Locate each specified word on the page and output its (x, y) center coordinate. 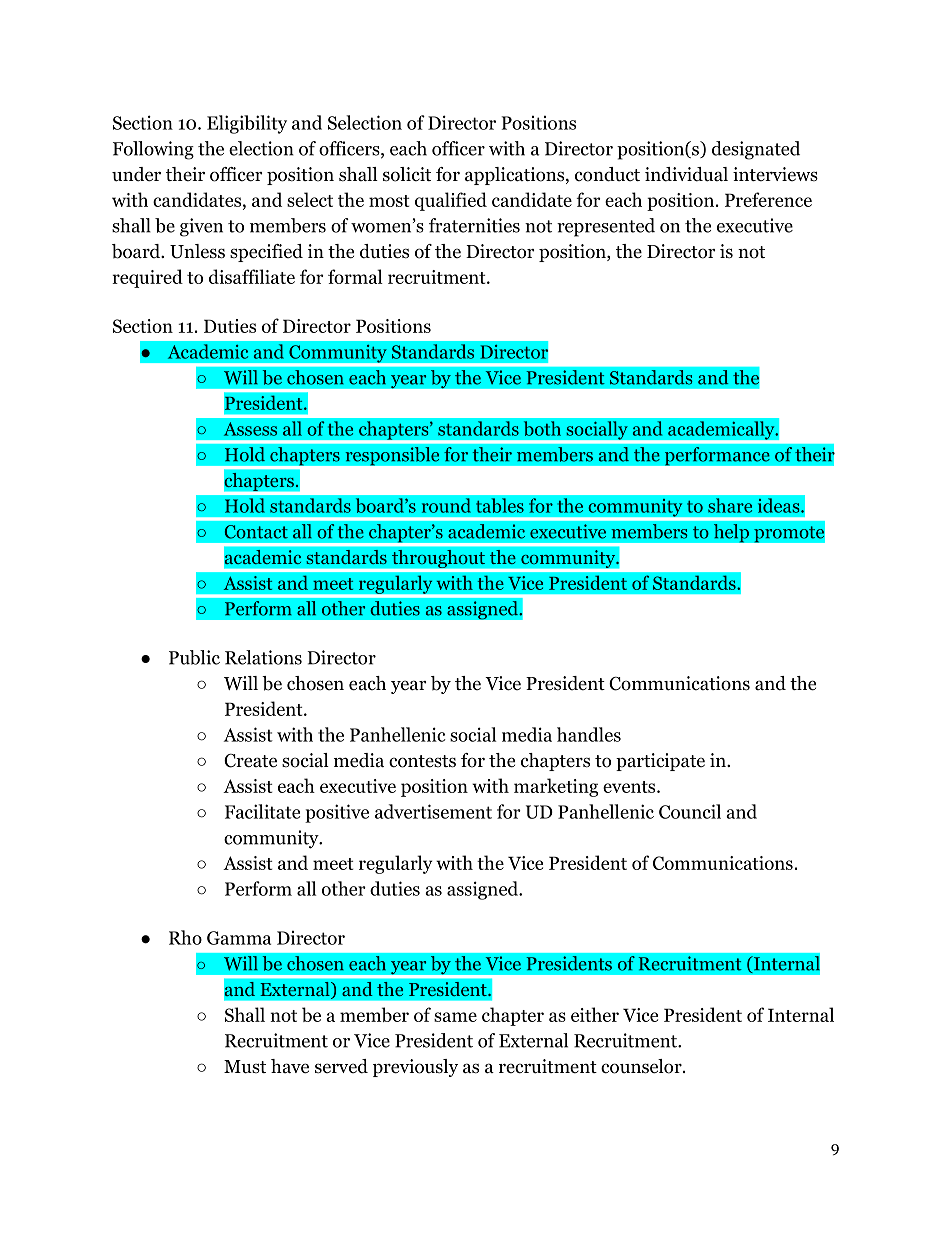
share (730, 505)
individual (686, 174)
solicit (407, 174)
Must (245, 1067)
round (446, 505)
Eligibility (247, 124)
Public (194, 657)
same (455, 1017)
